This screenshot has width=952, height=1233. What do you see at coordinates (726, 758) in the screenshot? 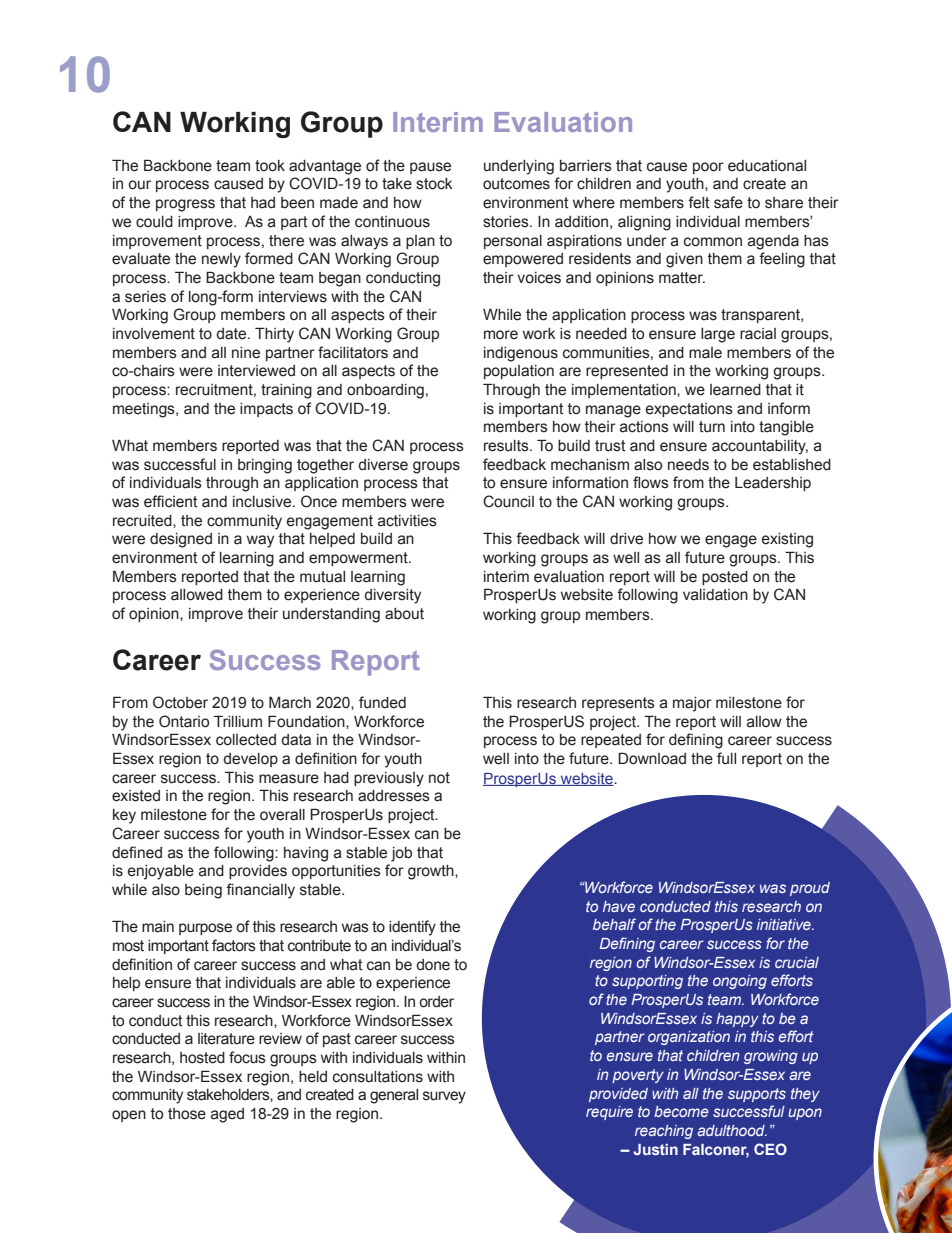
I see `full` at bounding box center [726, 758].
